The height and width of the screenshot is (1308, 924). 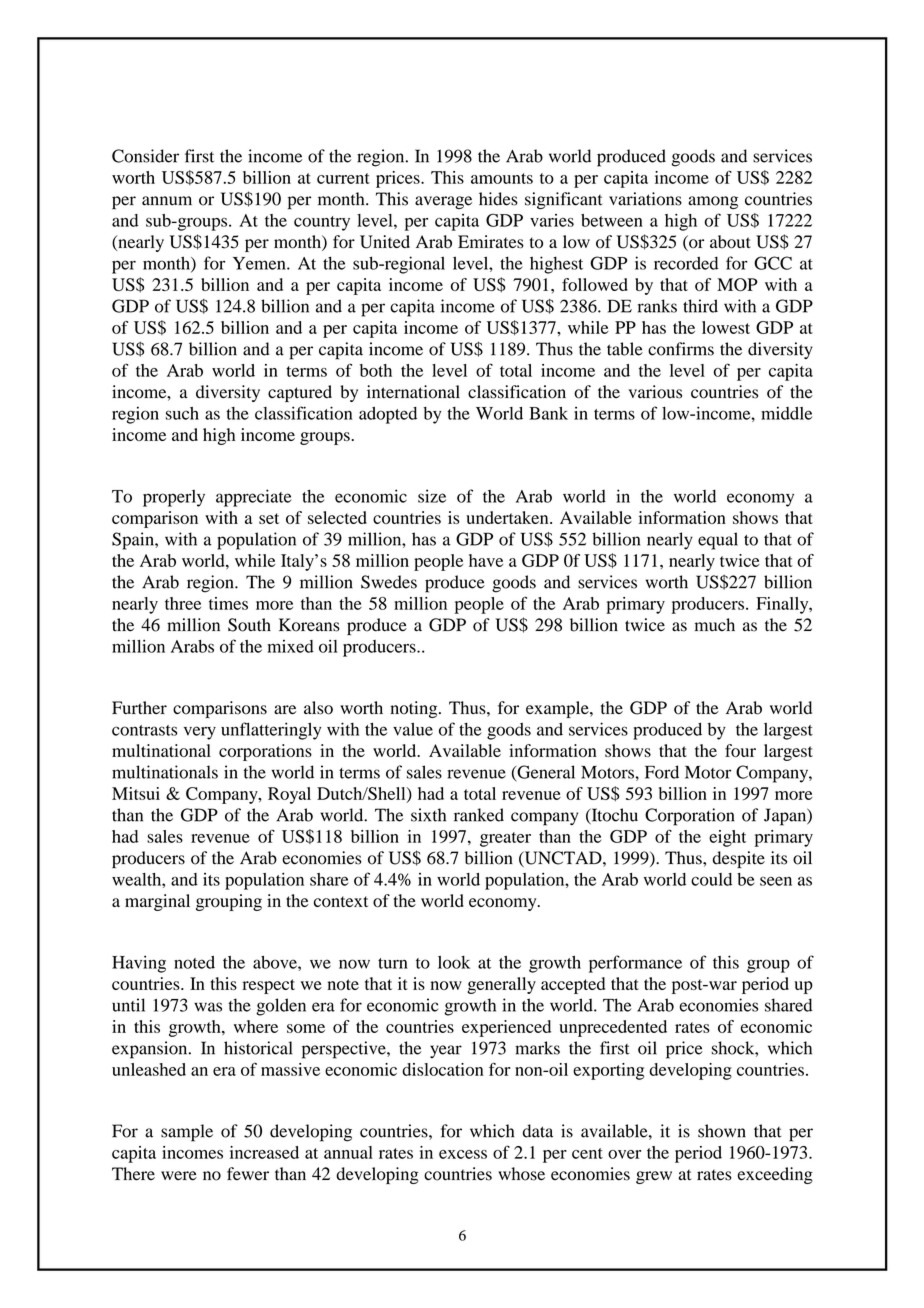 What do you see at coordinates (182, 413) in the screenshot?
I see `such` at bounding box center [182, 413].
